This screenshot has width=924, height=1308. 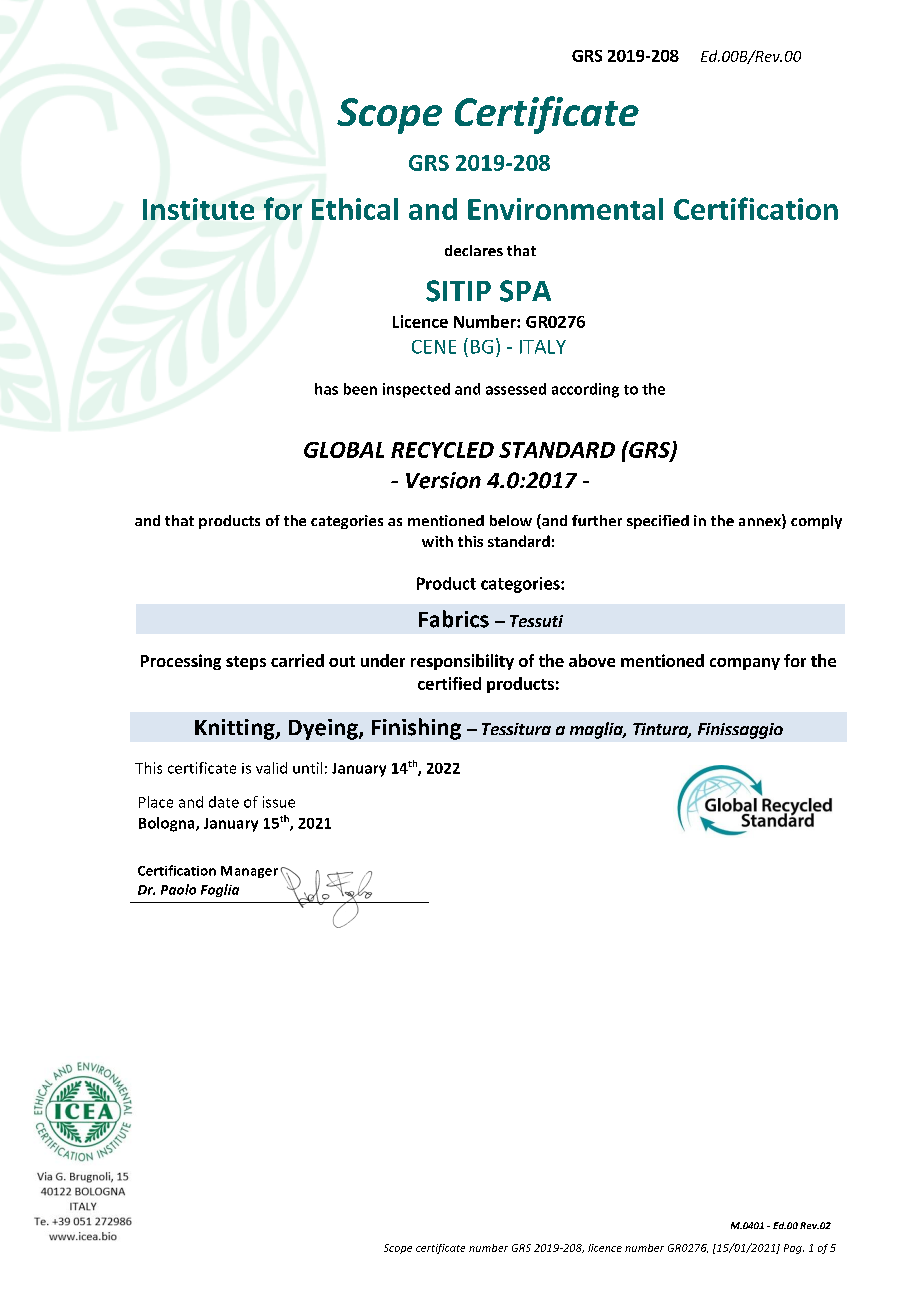 What do you see at coordinates (198, 209) in the screenshot?
I see `Institute` at bounding box center [198, 209].
